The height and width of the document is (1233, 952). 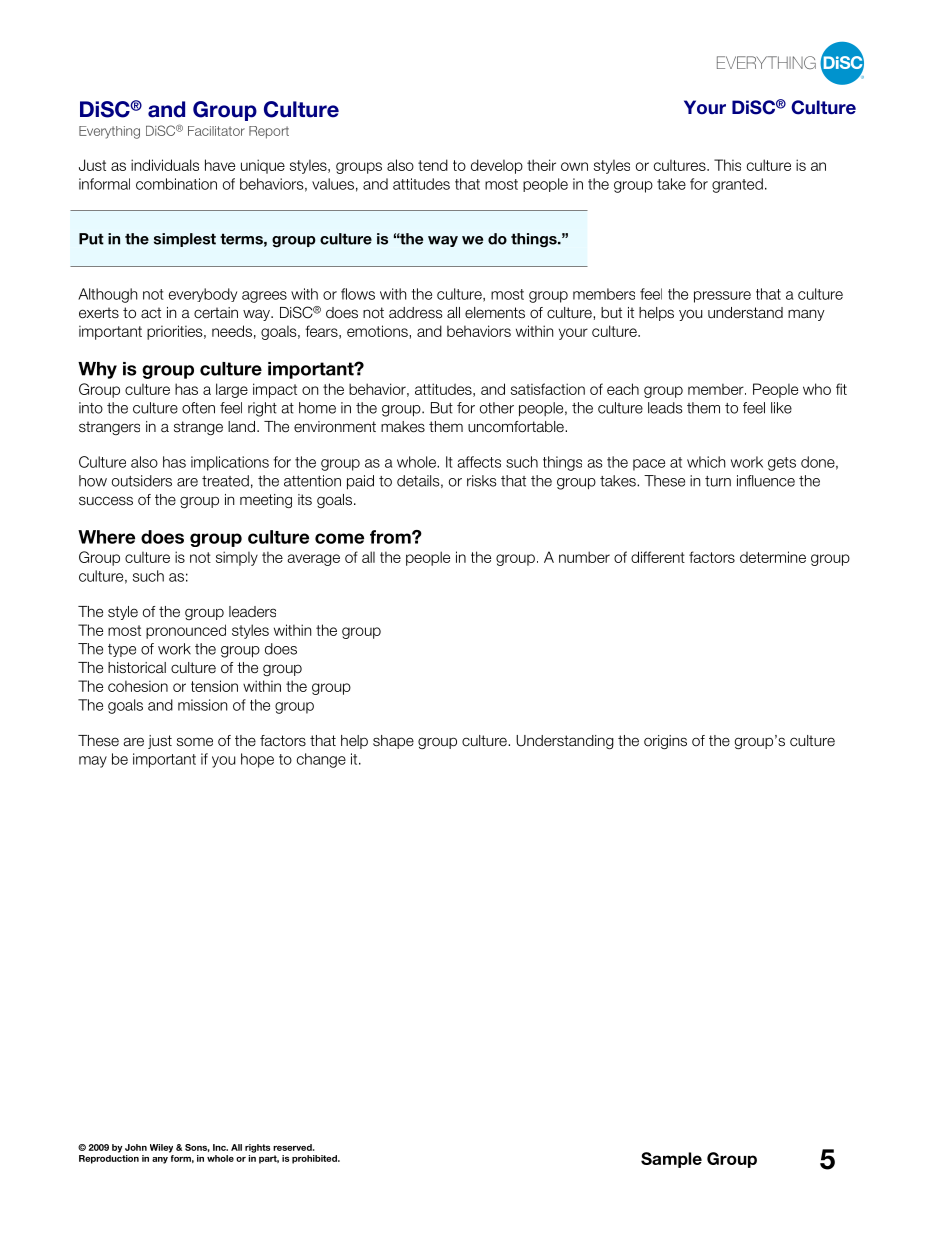 I want to click on Wiley, so click(x=161, y=1148).
